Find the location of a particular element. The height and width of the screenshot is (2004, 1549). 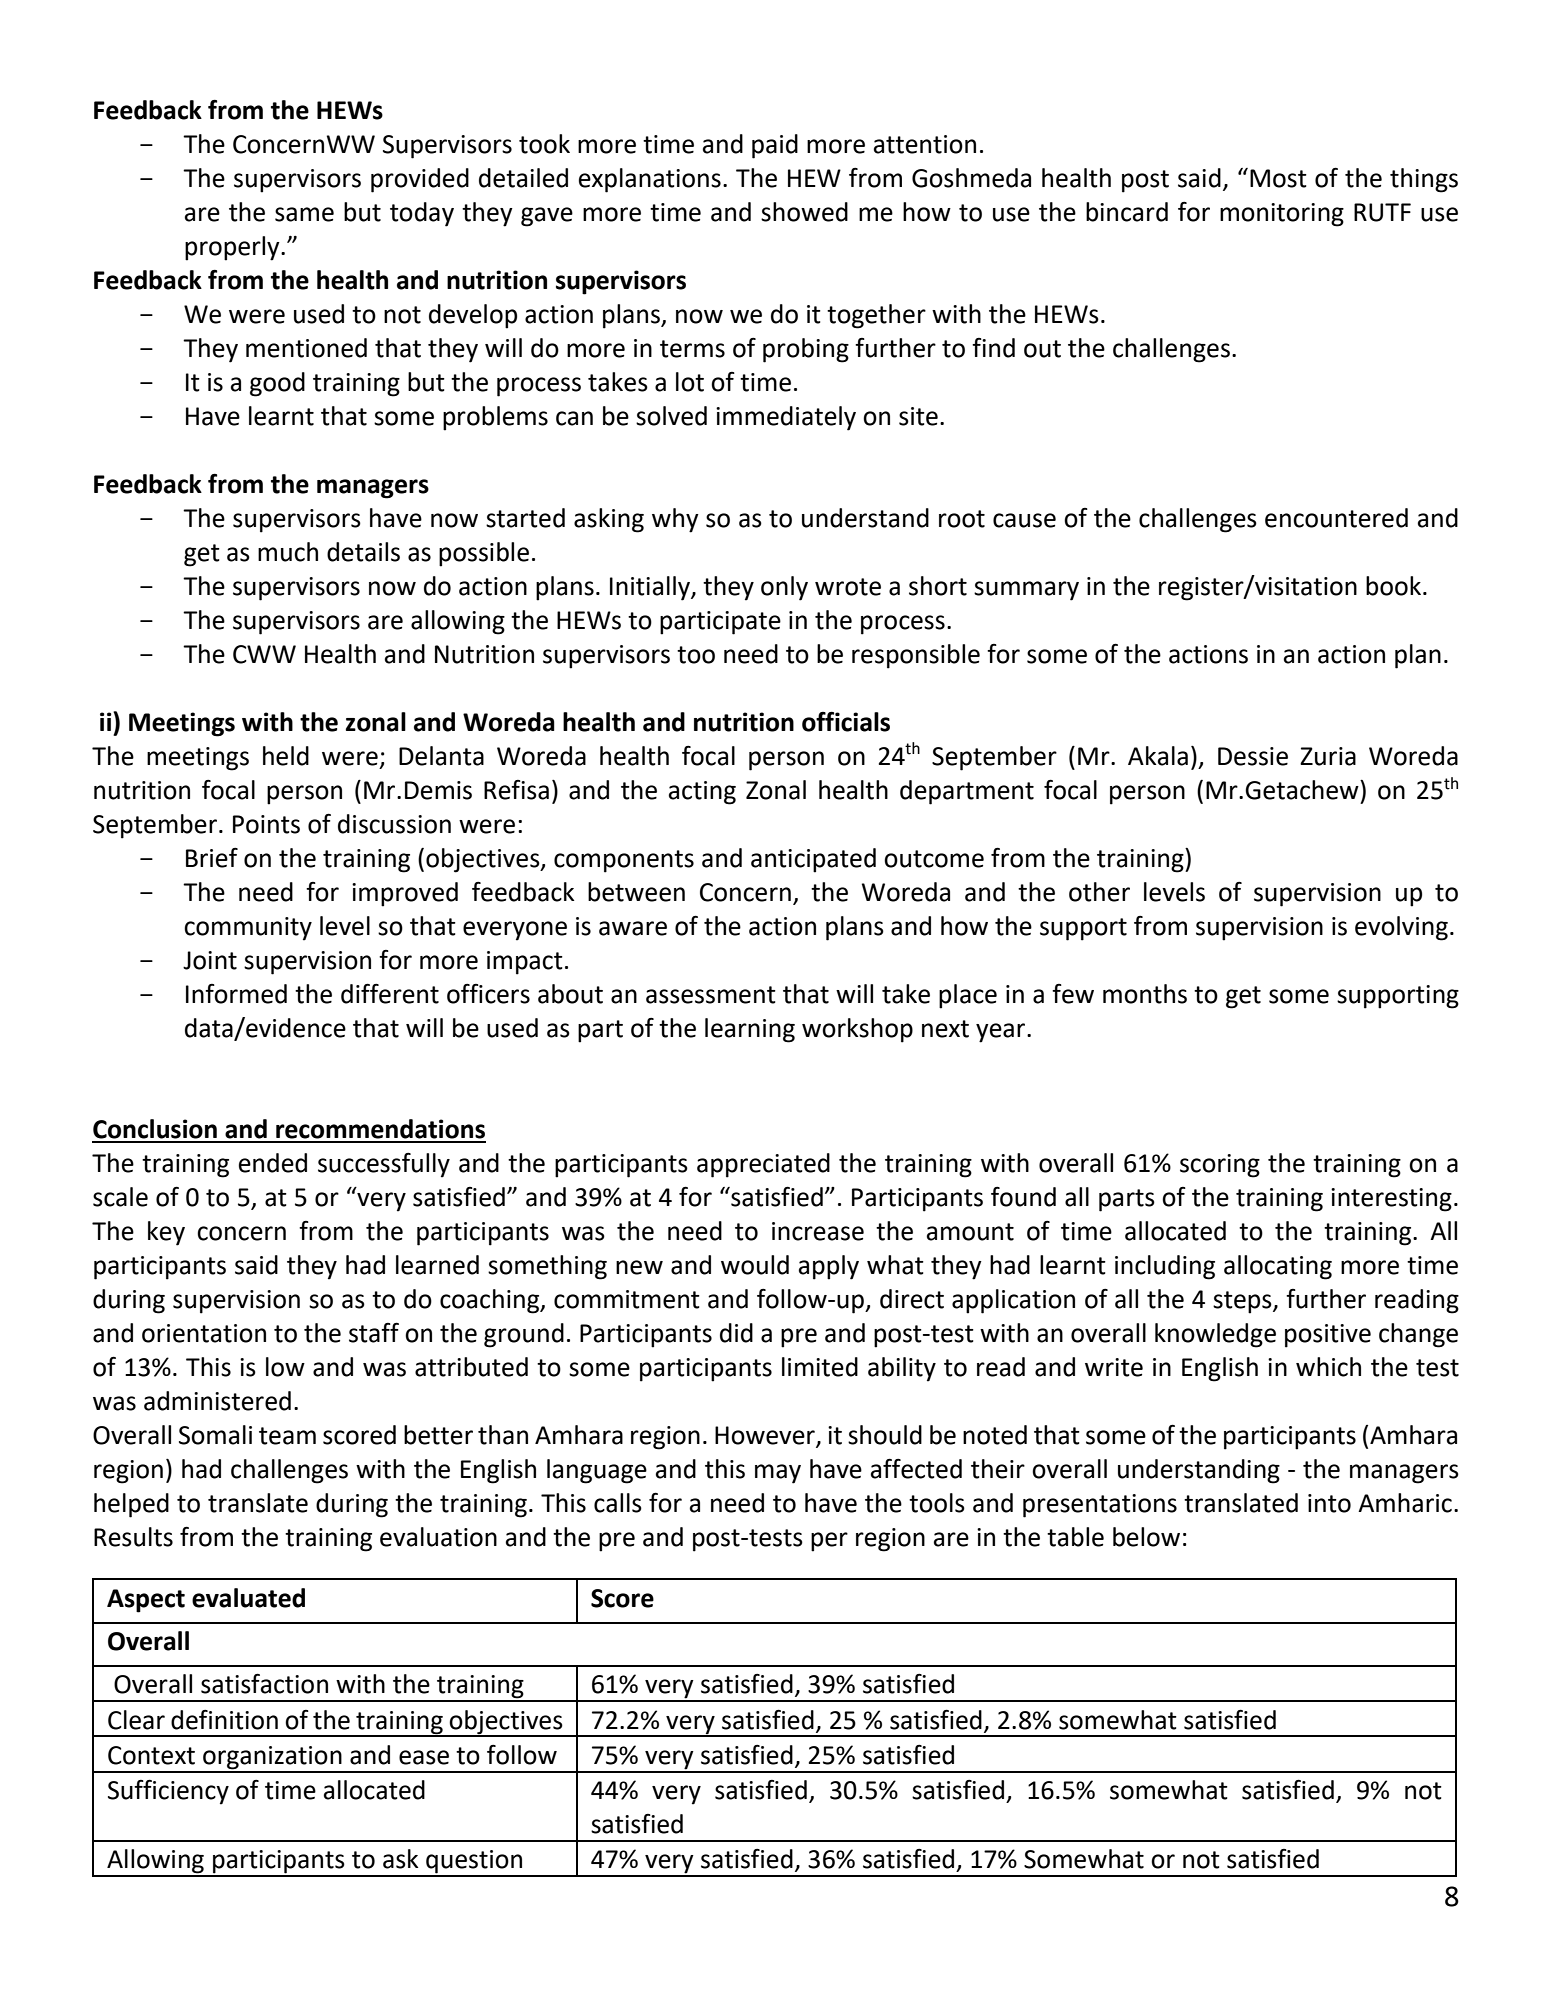

question is located at coordinates (474, 1863).
